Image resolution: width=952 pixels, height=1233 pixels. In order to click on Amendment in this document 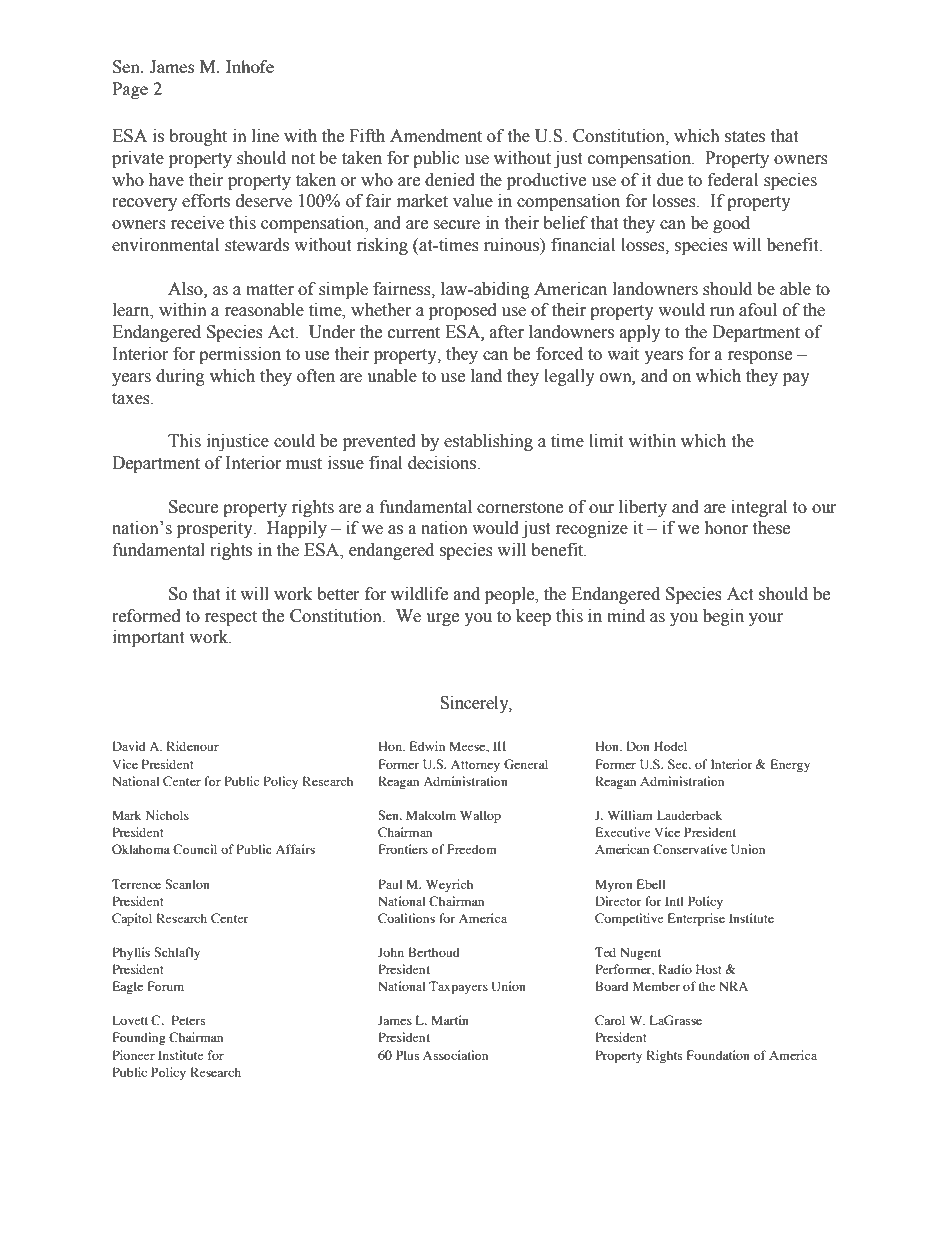, I will do `click(436, 136)`.
